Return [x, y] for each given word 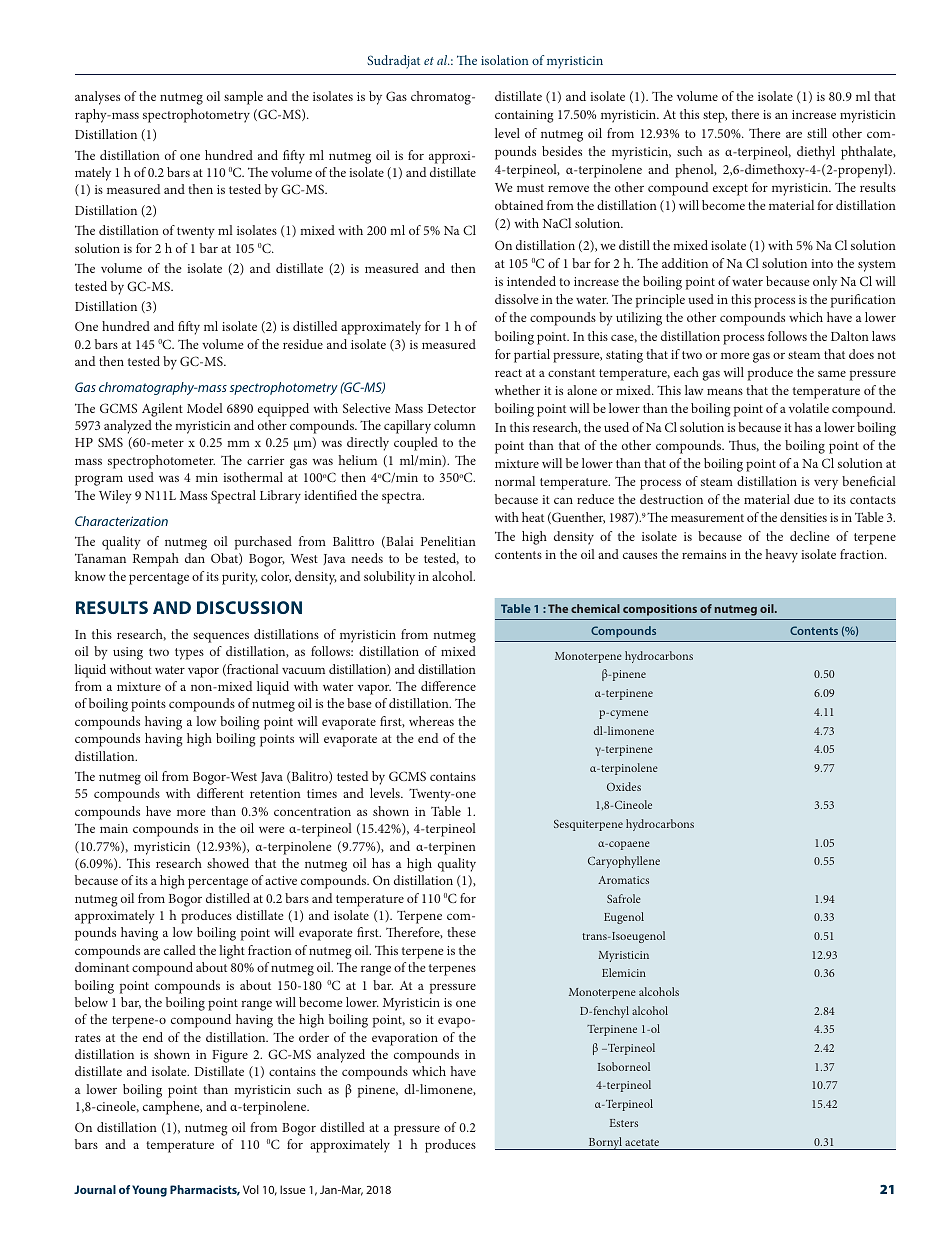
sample [243, 98]
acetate [642, 1142]
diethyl [816, 153]
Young [149, 1191]
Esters [623, 1123]
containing [524, 116]
